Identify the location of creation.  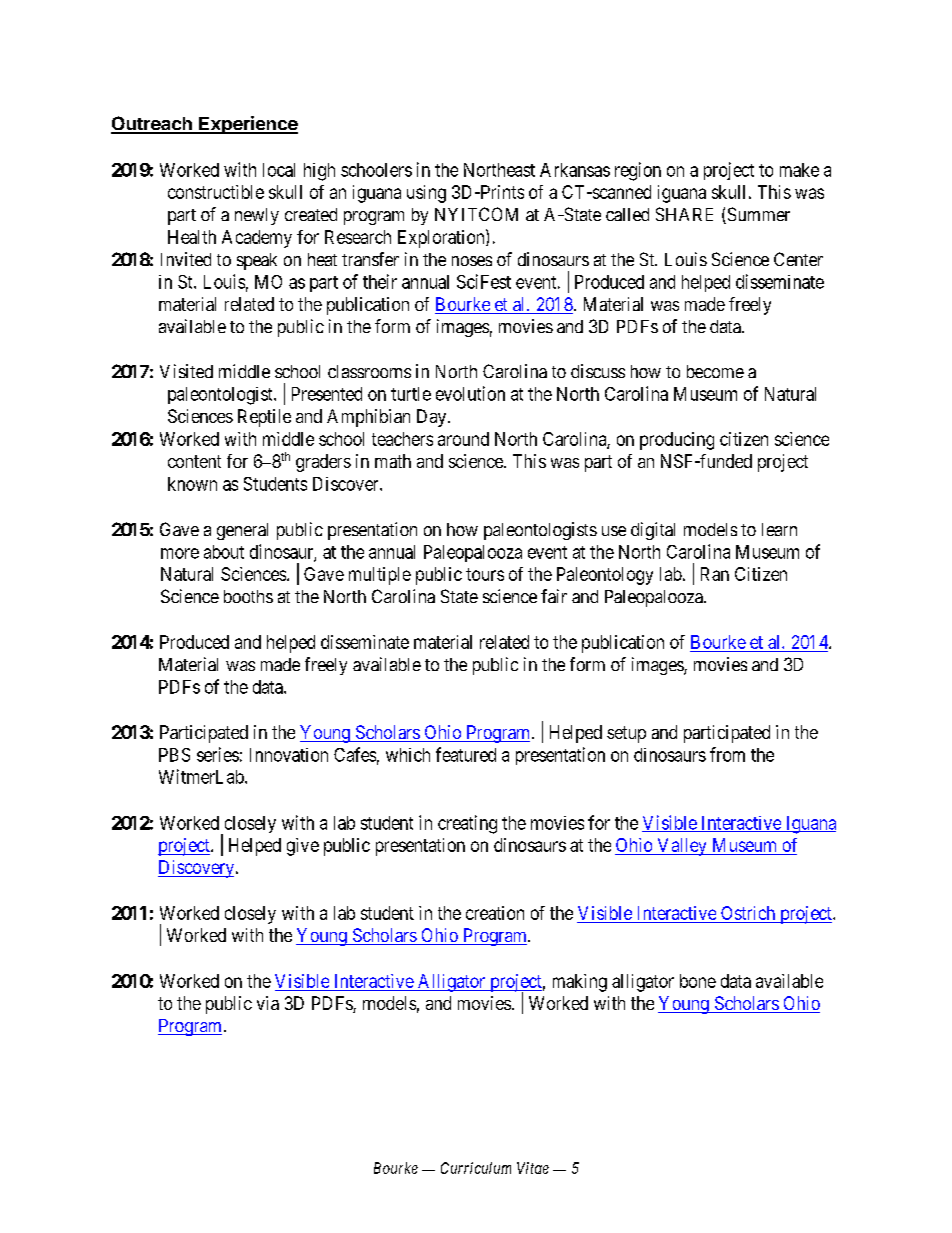
(495, 913).
